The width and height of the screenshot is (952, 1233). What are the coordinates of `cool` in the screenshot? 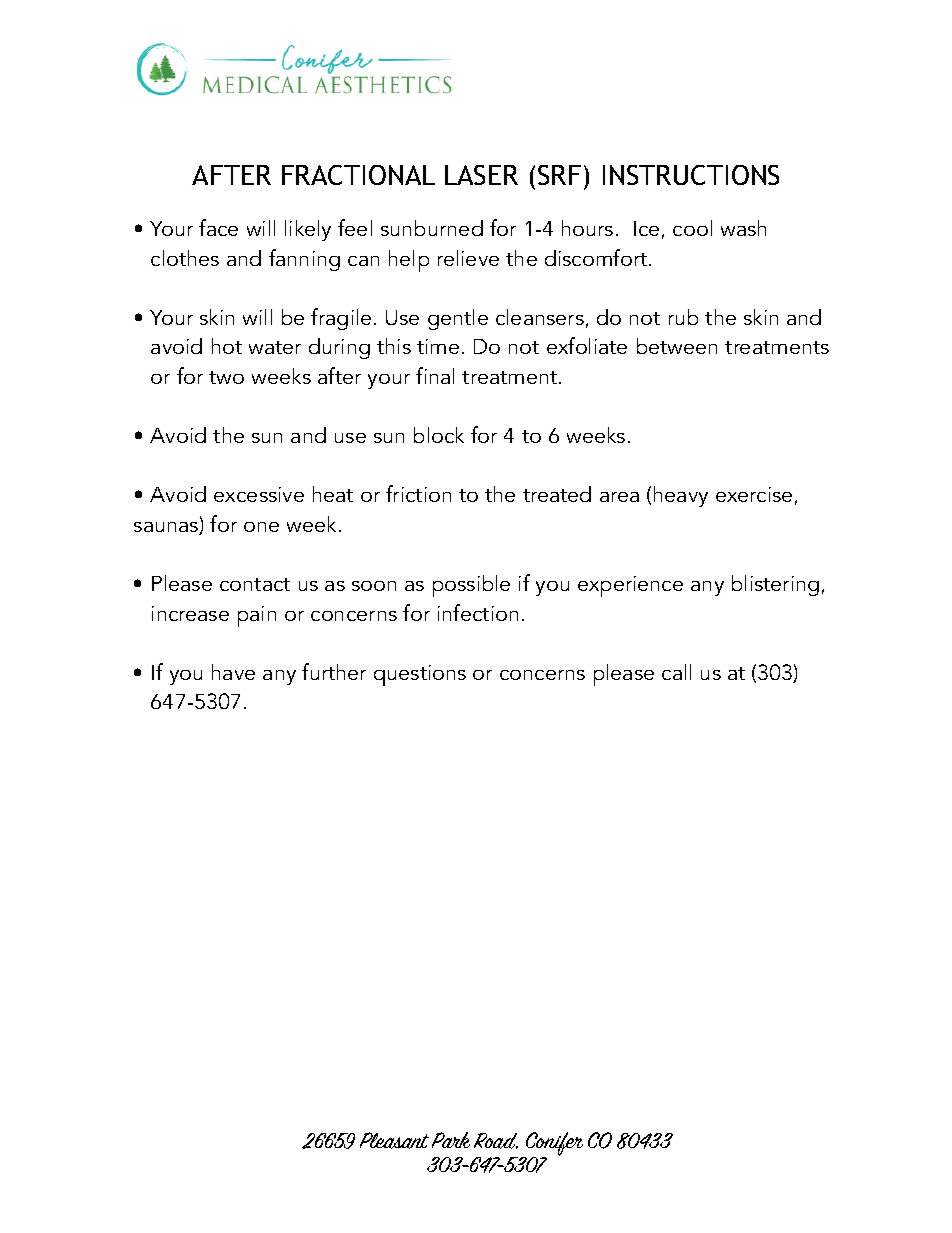 It's located at (692, 228).
